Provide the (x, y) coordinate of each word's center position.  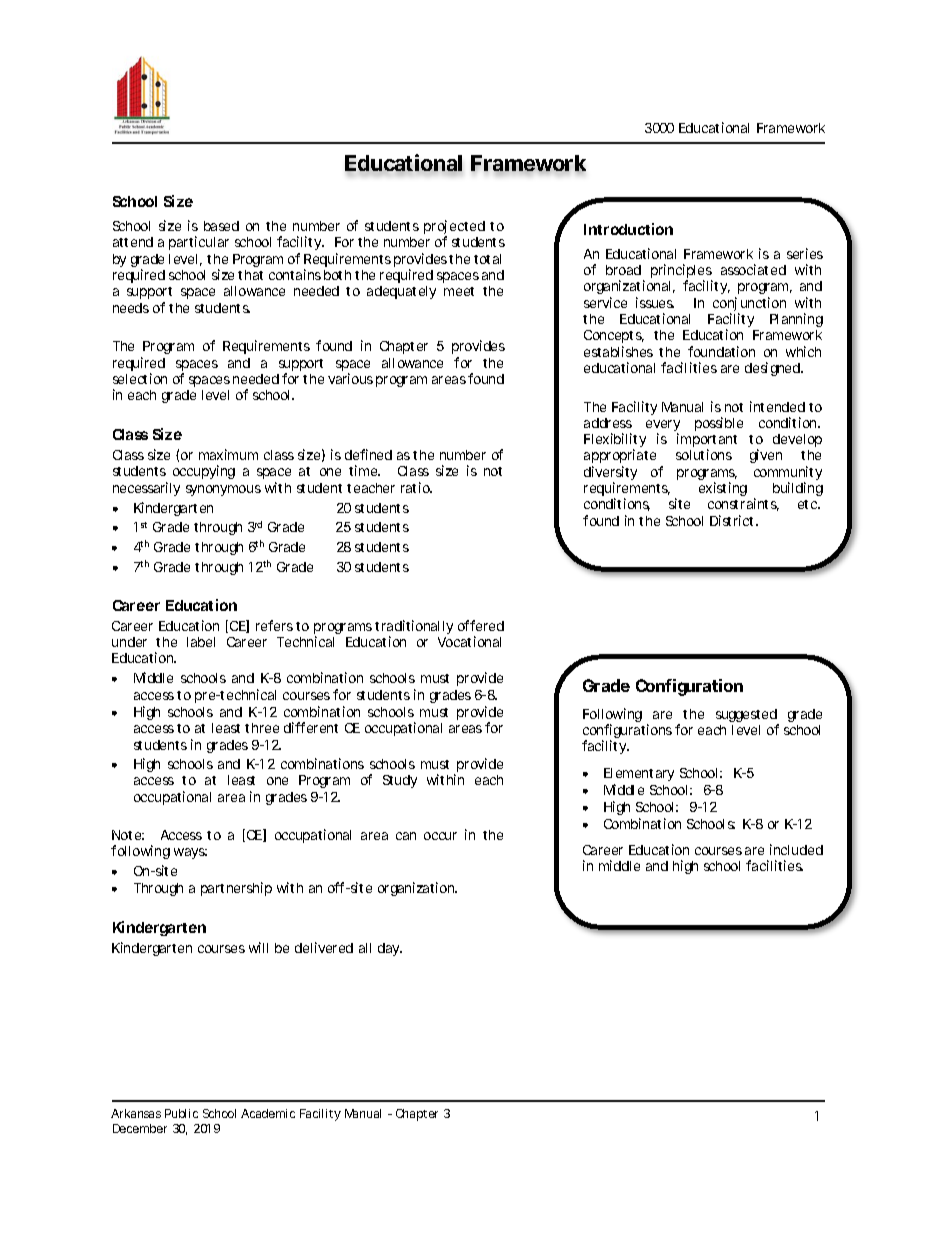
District (734, 520)
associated (753, 269)
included (796, 849)
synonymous (223, 490)
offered (481, 625)
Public (181, 1113)
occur (440, 836)
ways (190, 853)
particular (199, 243)
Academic (268, 1113)
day (390, 949)
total (487, 259)
